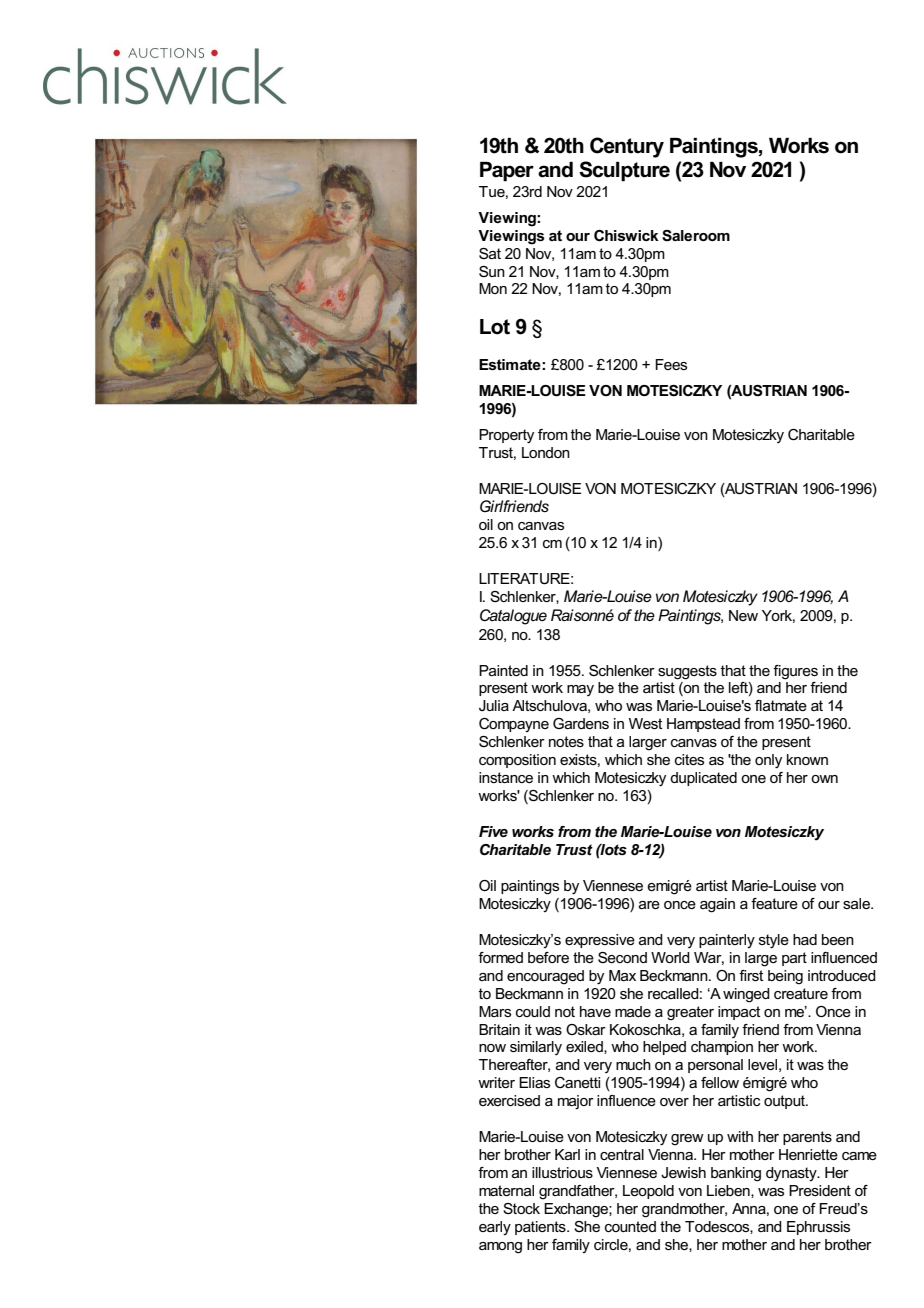  I want to click on Paper, so click(507, 172).
